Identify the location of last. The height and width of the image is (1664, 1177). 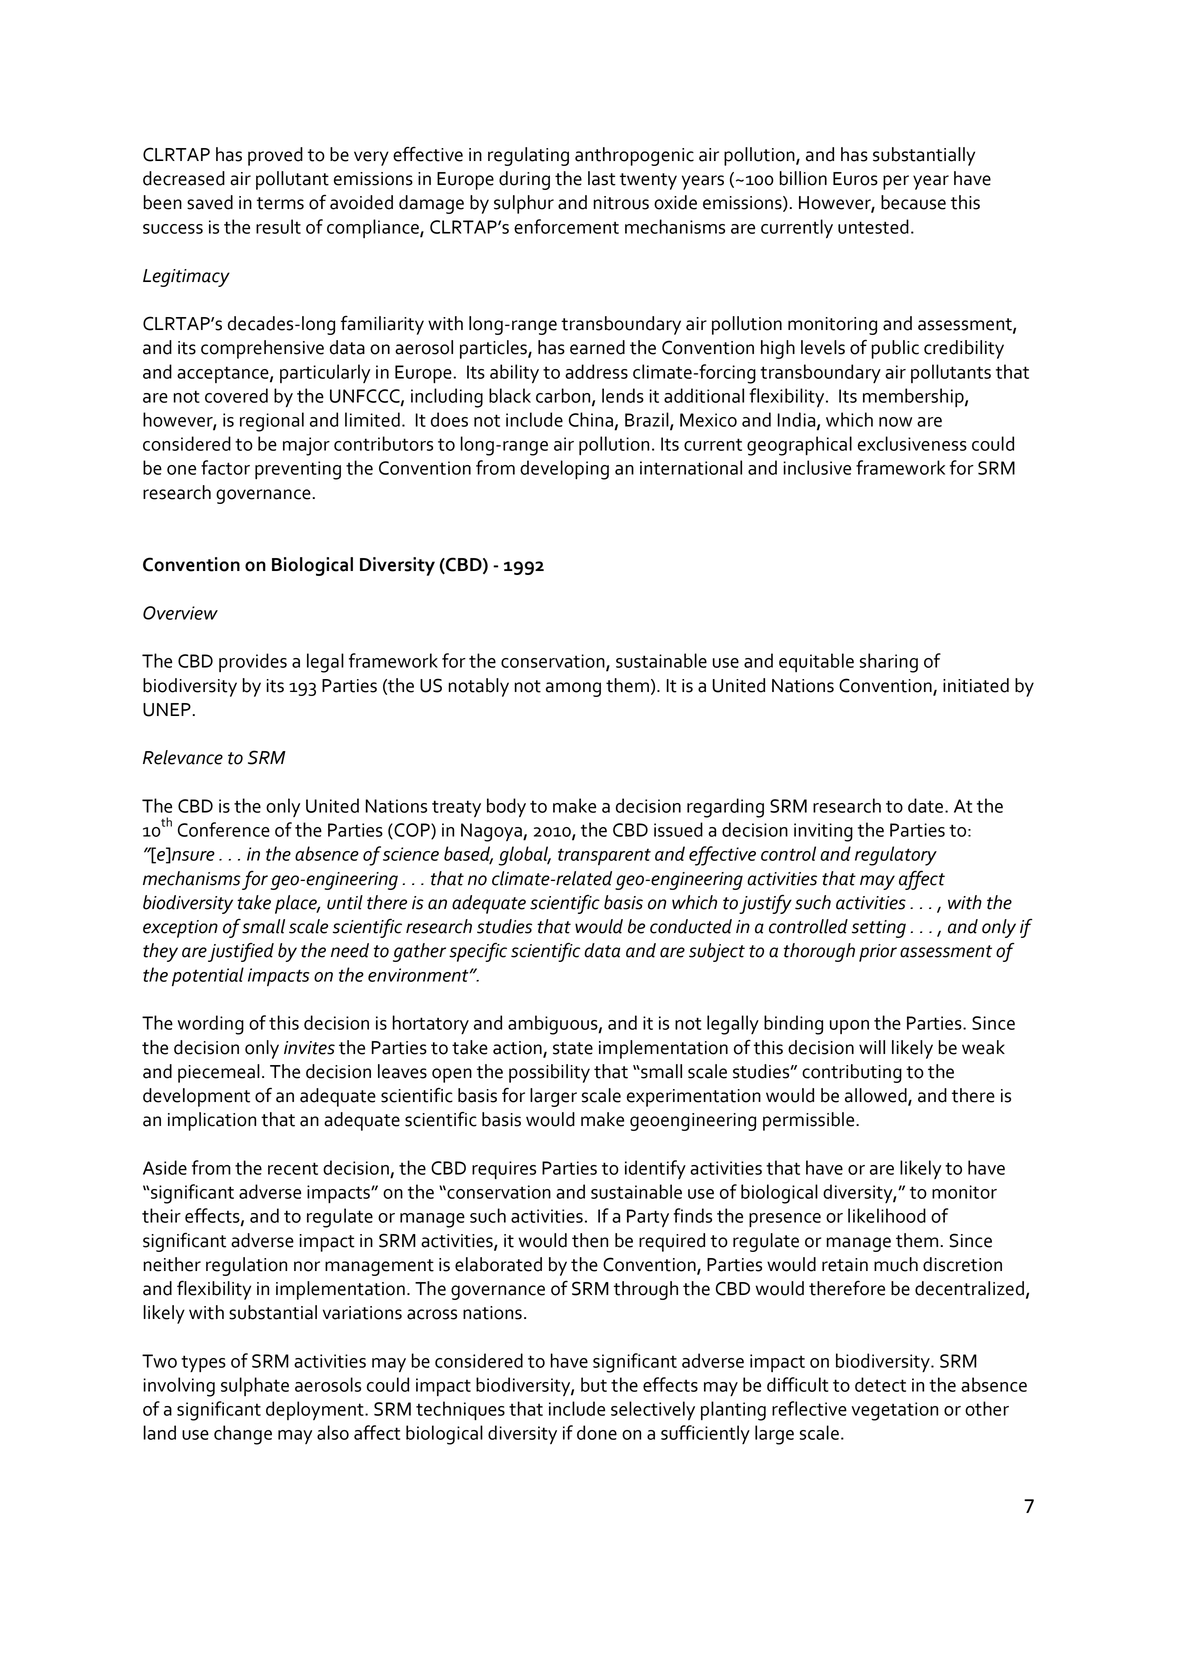
(602, 178).
